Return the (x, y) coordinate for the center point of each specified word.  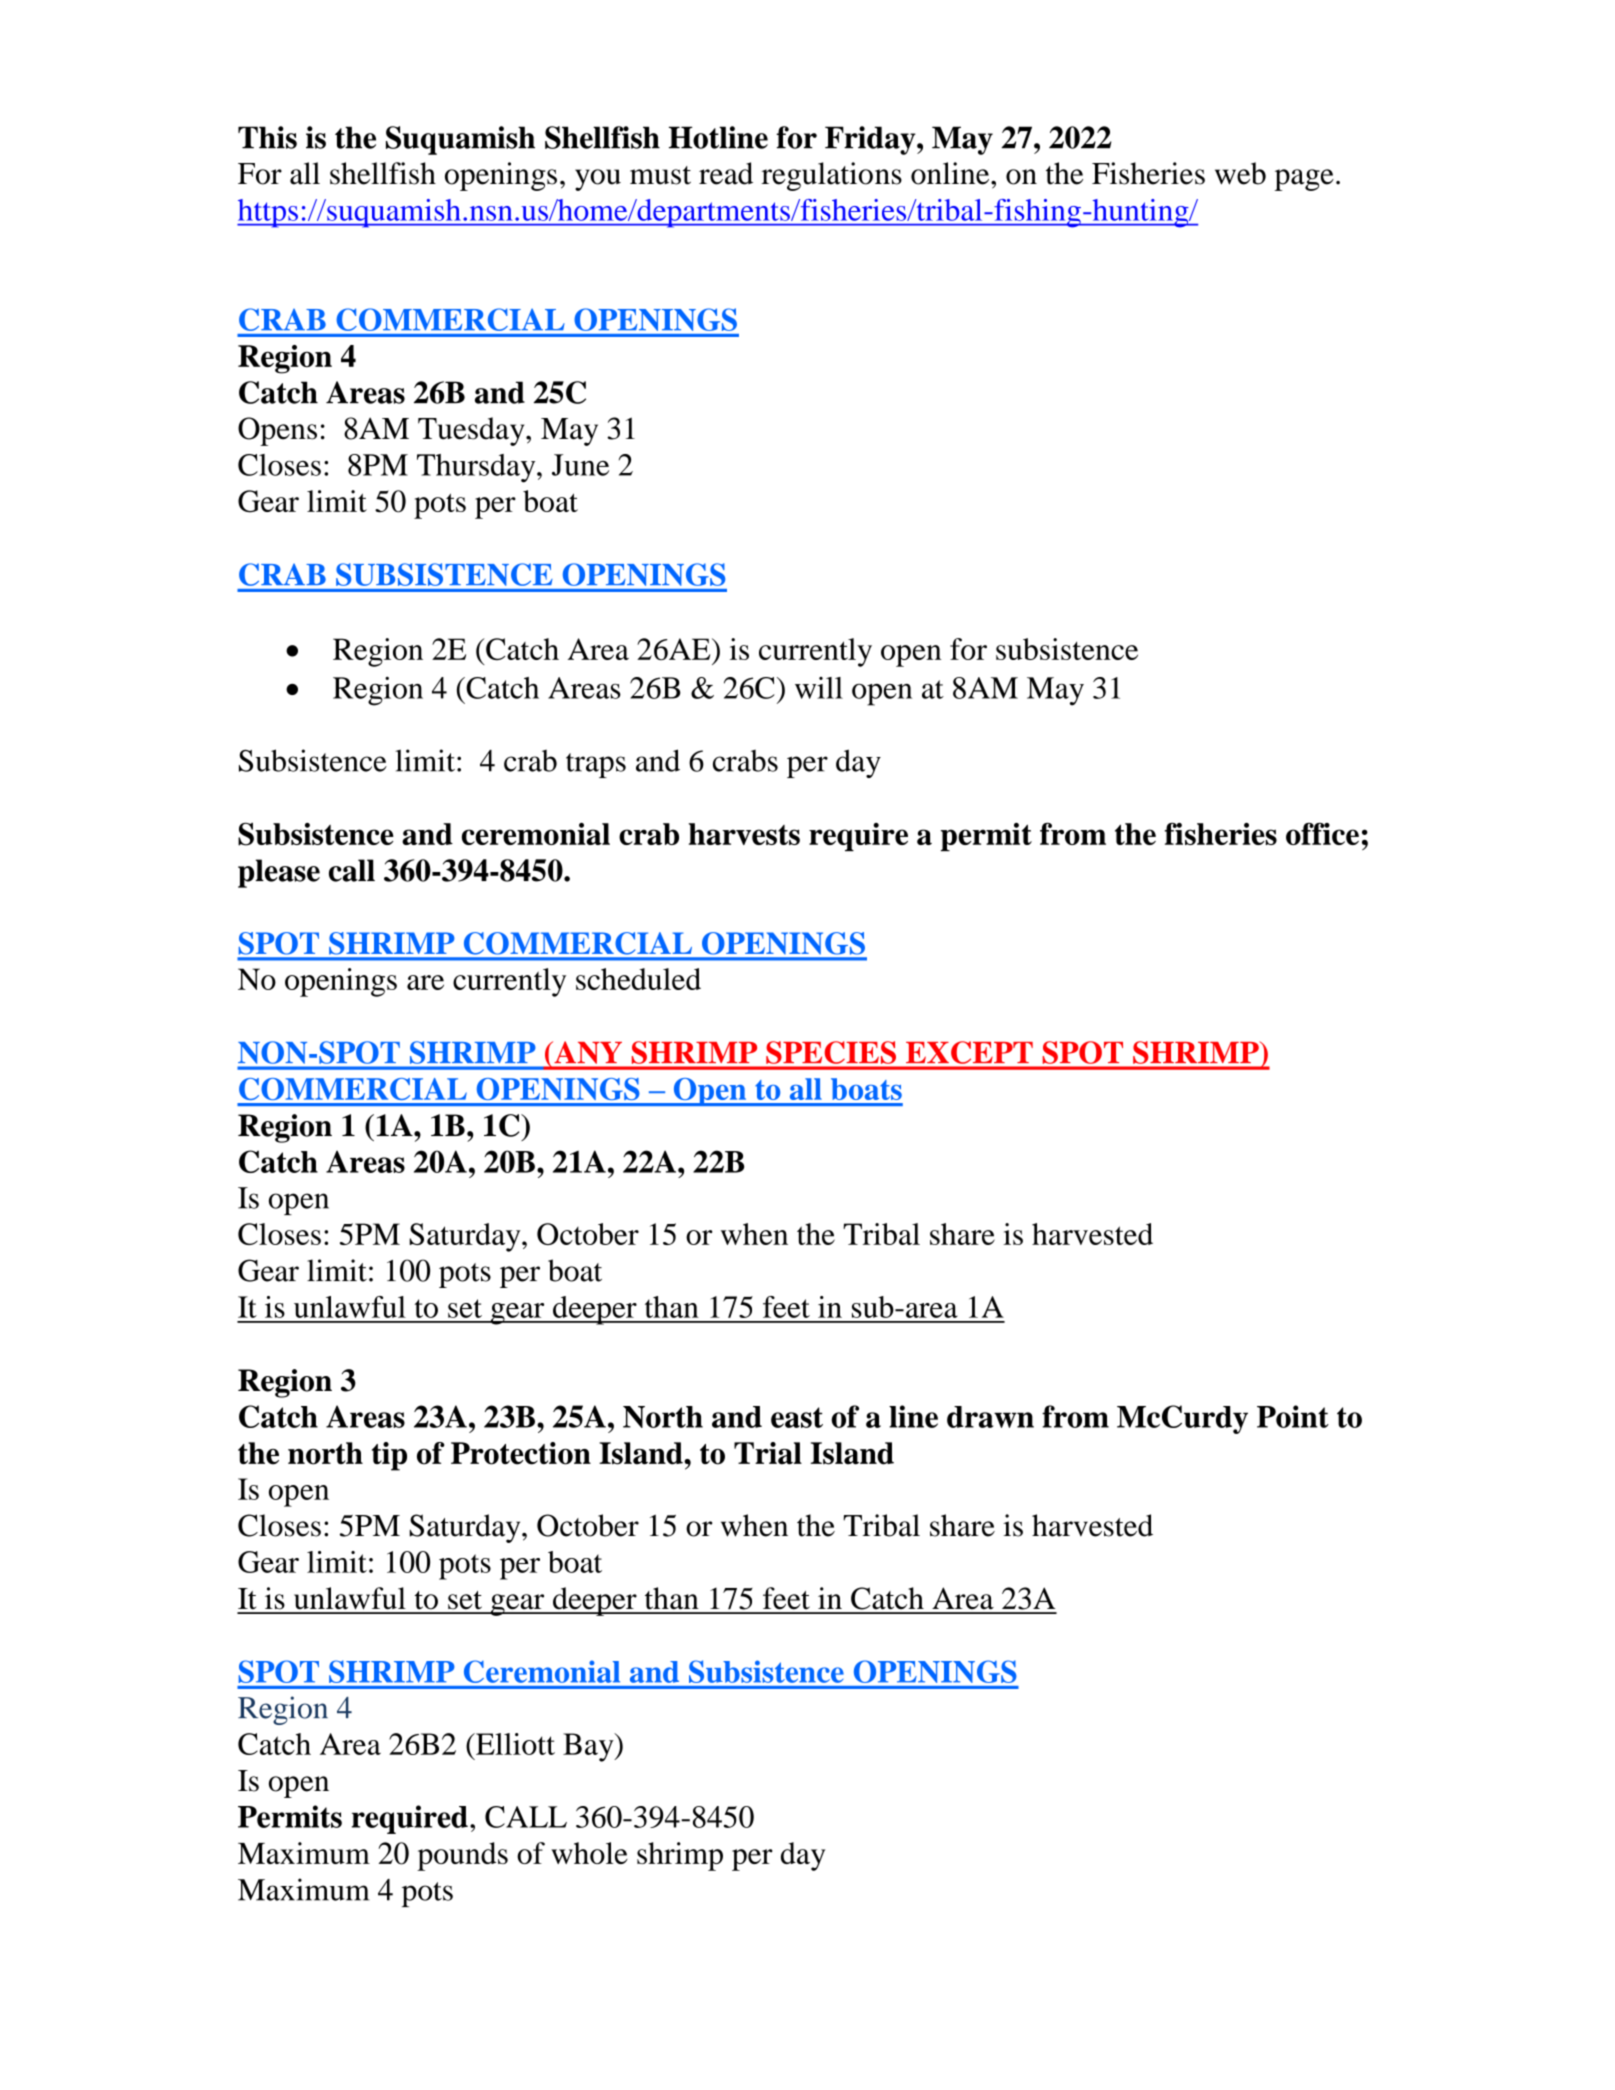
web (1240, 173)
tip (389, 1456)
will (819, 688)
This (267, 137)
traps (596, 765)
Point (1293, 1416)
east (797, 1417)
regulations (831, 176)
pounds (462, 1856)
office (1322, 834)
